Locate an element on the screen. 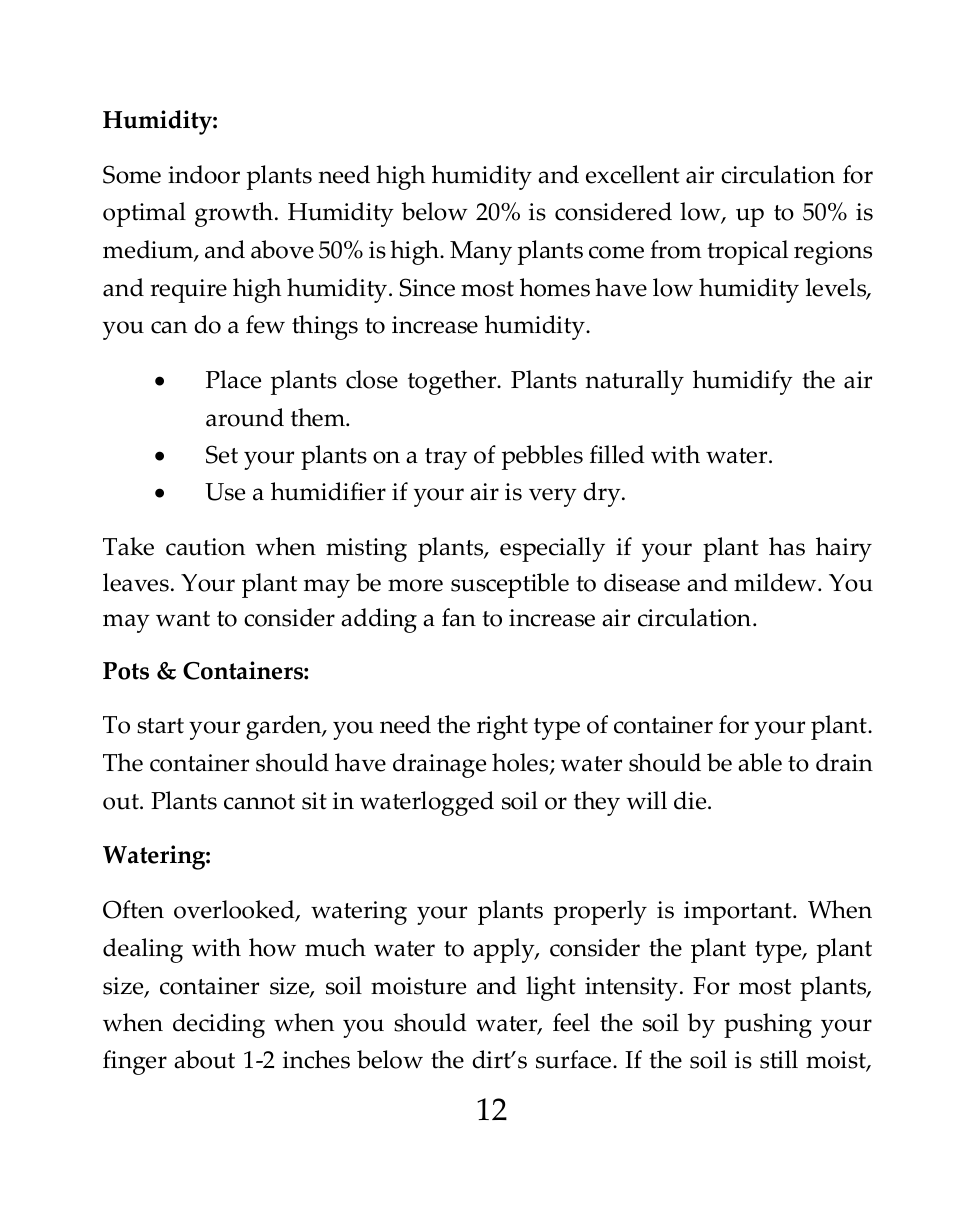 The image size is (975, 1232). around is located at coordinates (245, 417).
